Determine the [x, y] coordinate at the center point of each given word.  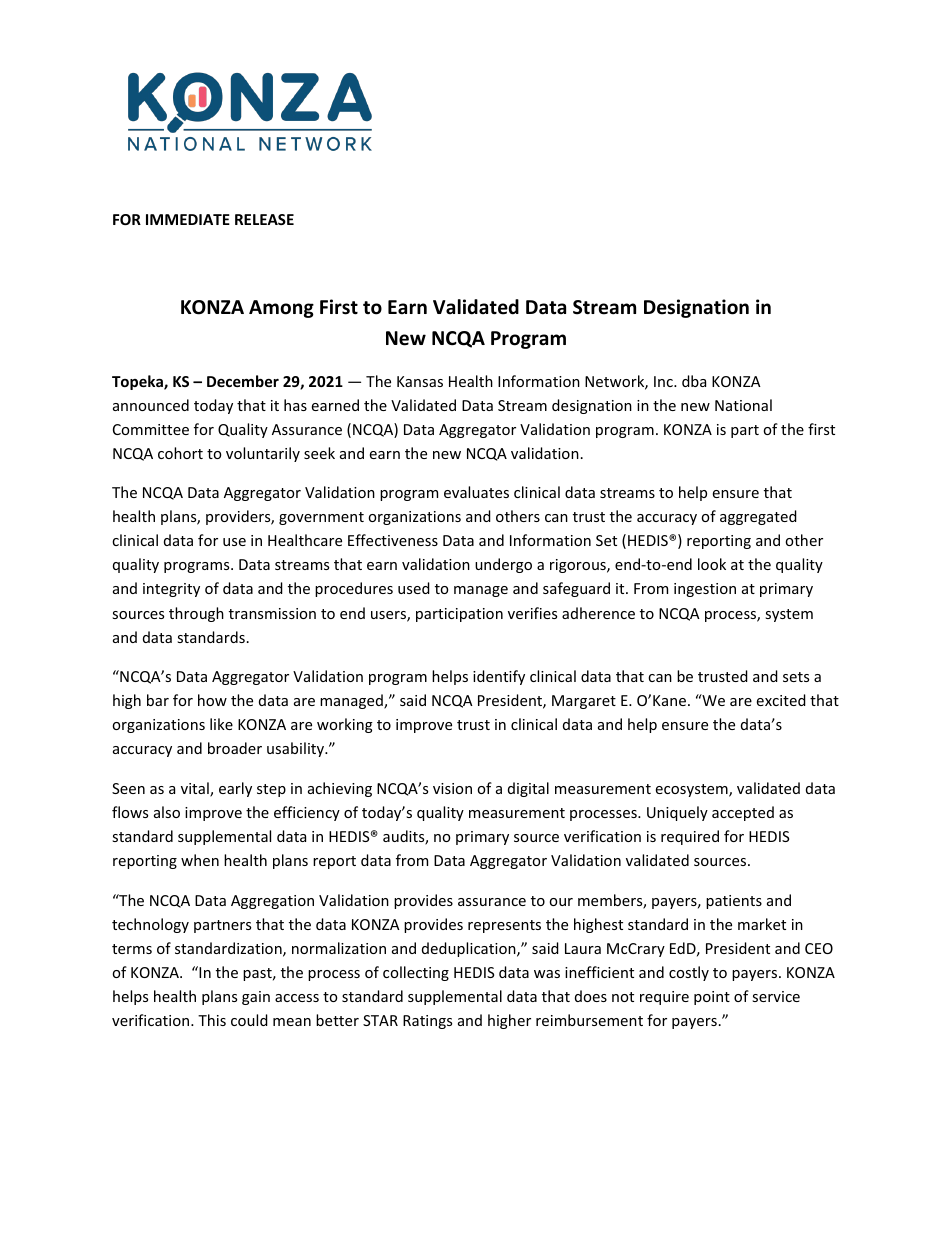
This [212, 1020]
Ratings [427, 1022]
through [196, 614]
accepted [743, 813]
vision [452, 788]
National [743, 405]
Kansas [420, 381]
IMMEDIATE [188, 219]
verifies [532, 613]
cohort [180, 453]
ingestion [705, 590]
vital [196, 789]
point [712, 998]
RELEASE [264, 219]
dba [694, 381]
